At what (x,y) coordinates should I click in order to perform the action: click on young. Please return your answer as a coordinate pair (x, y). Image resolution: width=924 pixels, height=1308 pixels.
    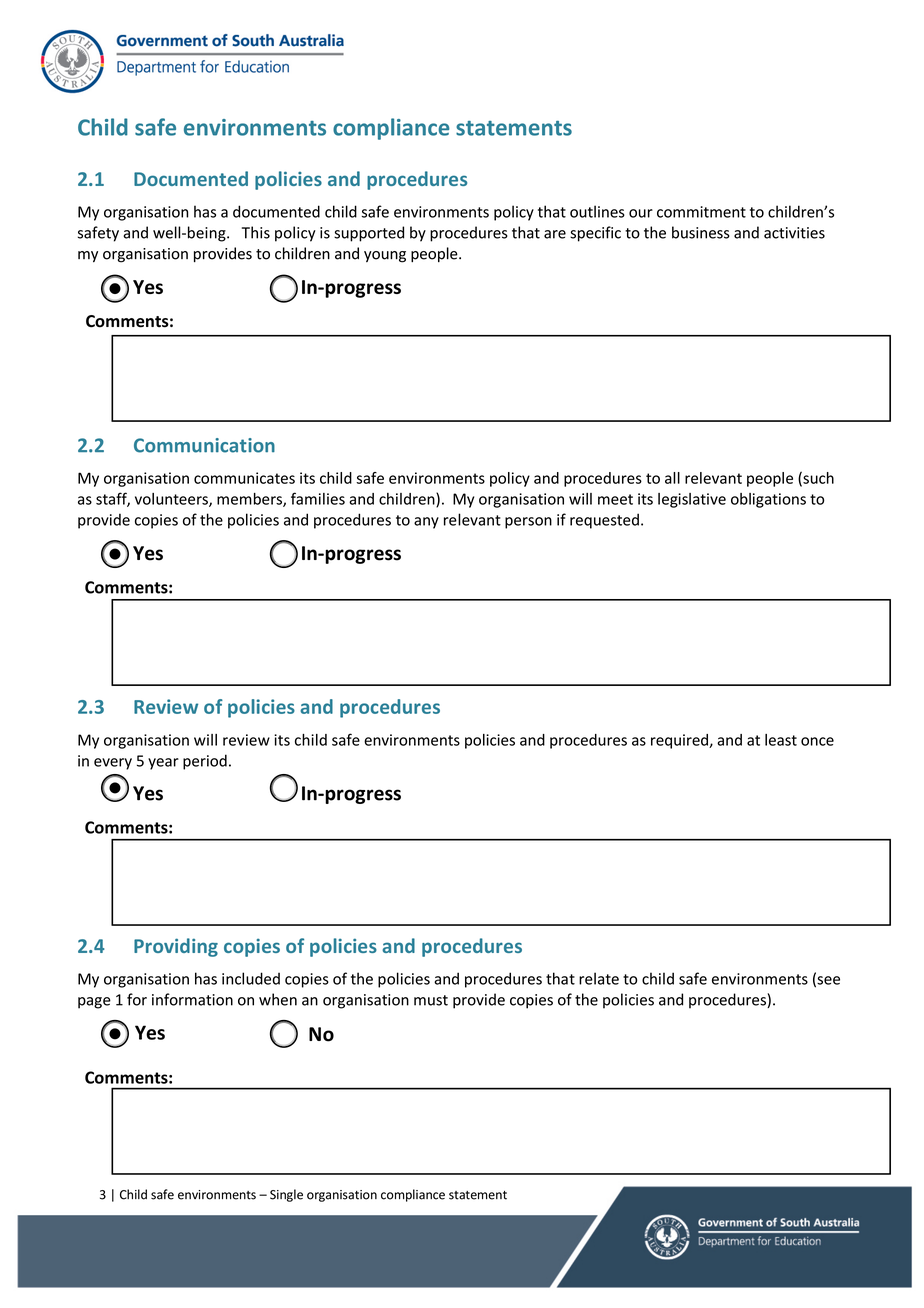
    Looking at the image, I should click on (385, 257).
